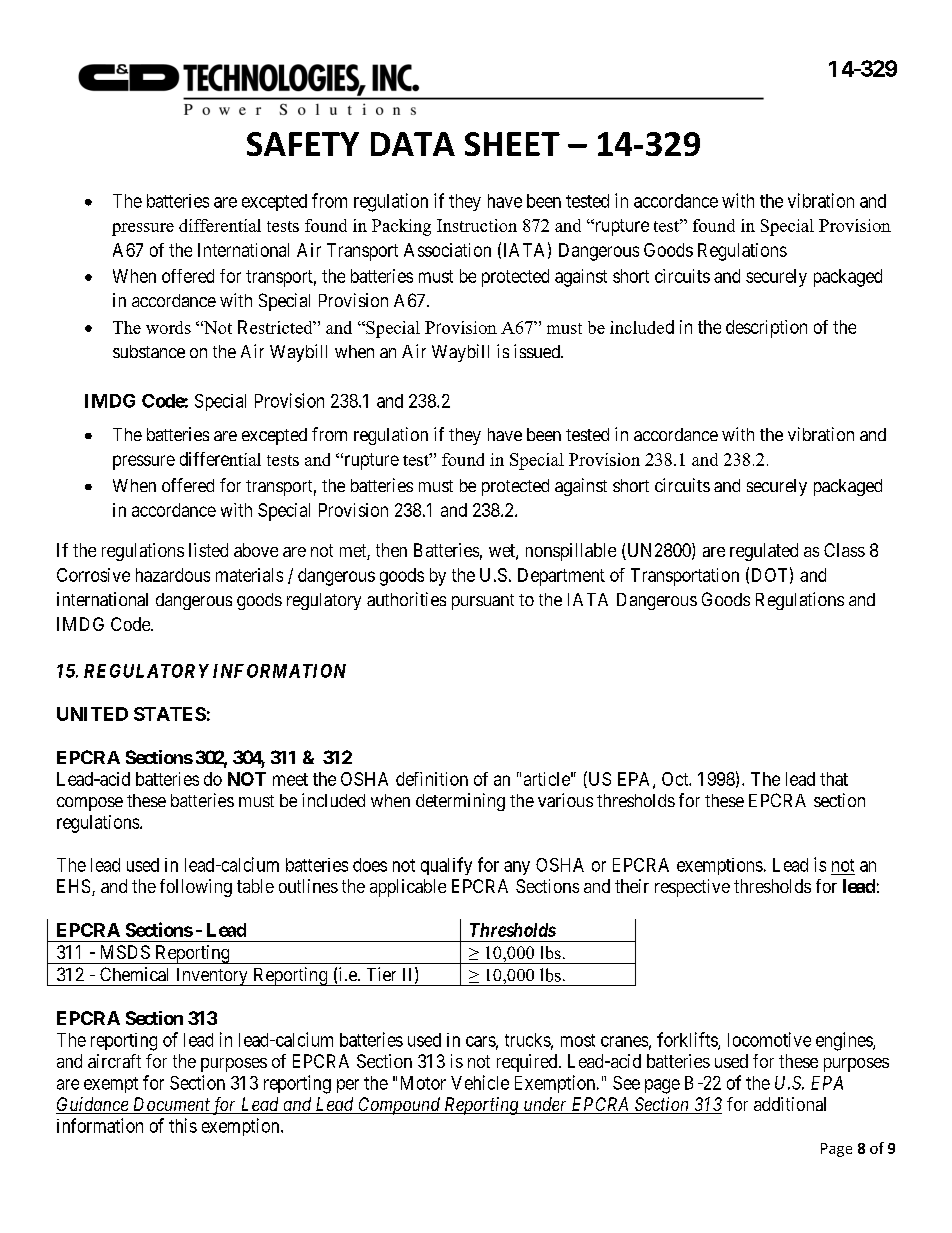 The height and width of the page is (1233, 952). I want to click on DATA, so click(413, 144).
